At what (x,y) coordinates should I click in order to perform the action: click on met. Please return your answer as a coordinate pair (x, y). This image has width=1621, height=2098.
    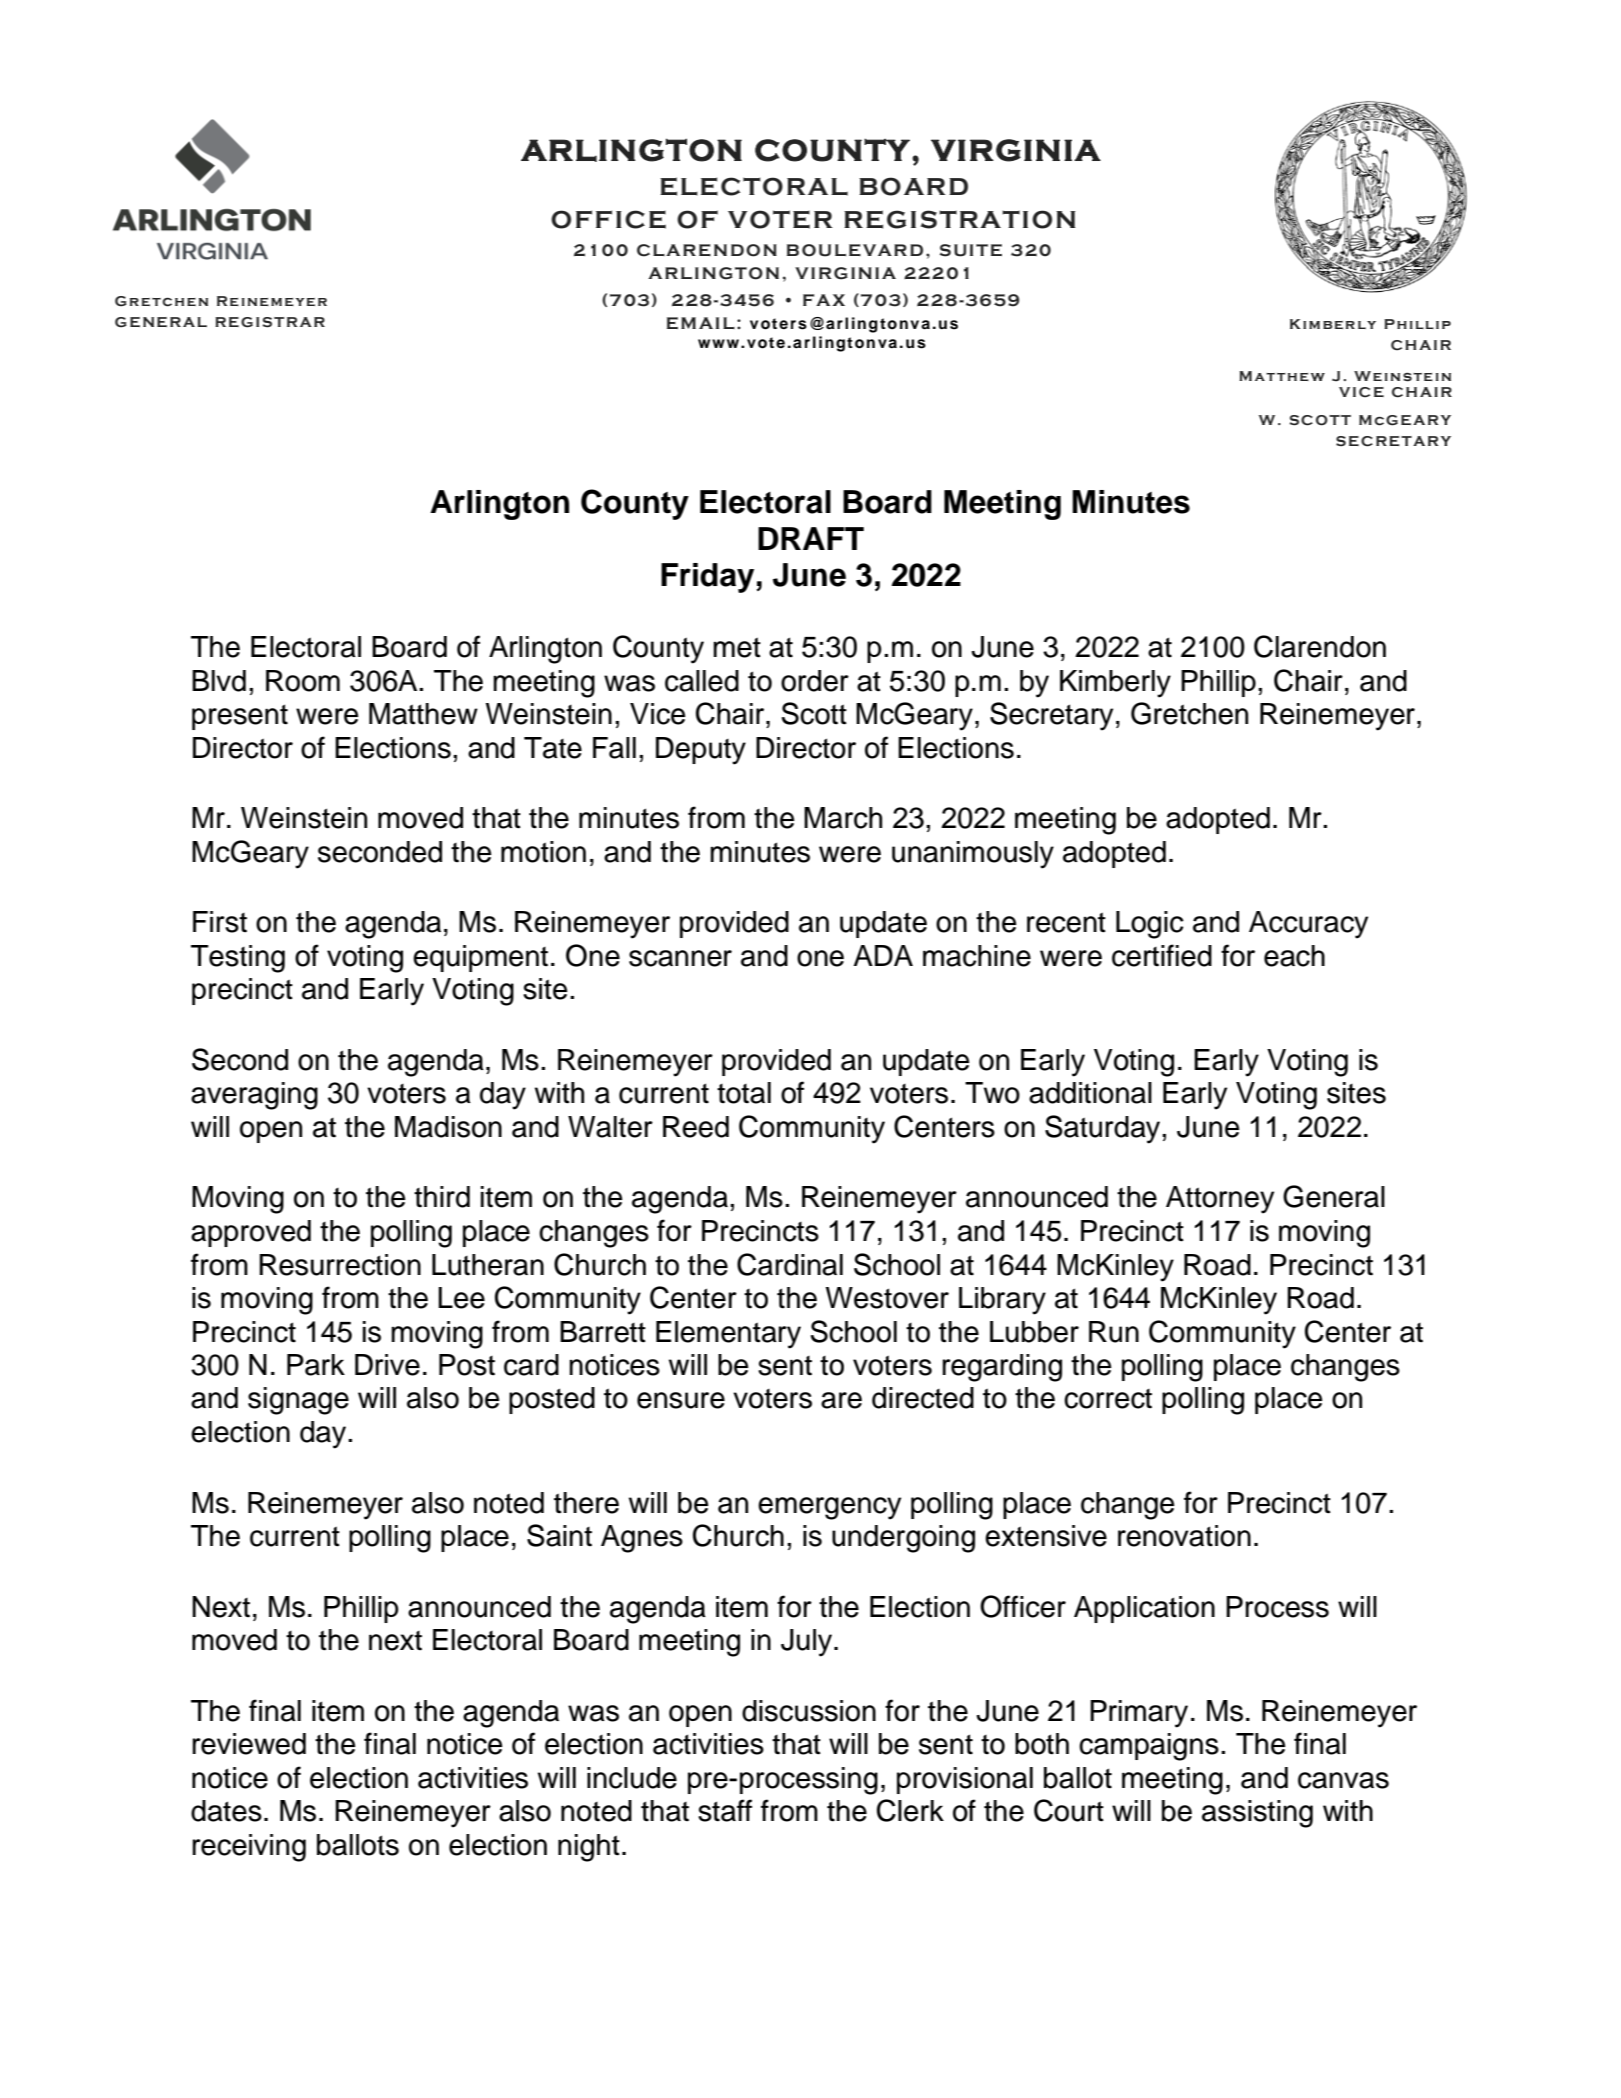
    Looking at the image, I should click on (737, 647).
